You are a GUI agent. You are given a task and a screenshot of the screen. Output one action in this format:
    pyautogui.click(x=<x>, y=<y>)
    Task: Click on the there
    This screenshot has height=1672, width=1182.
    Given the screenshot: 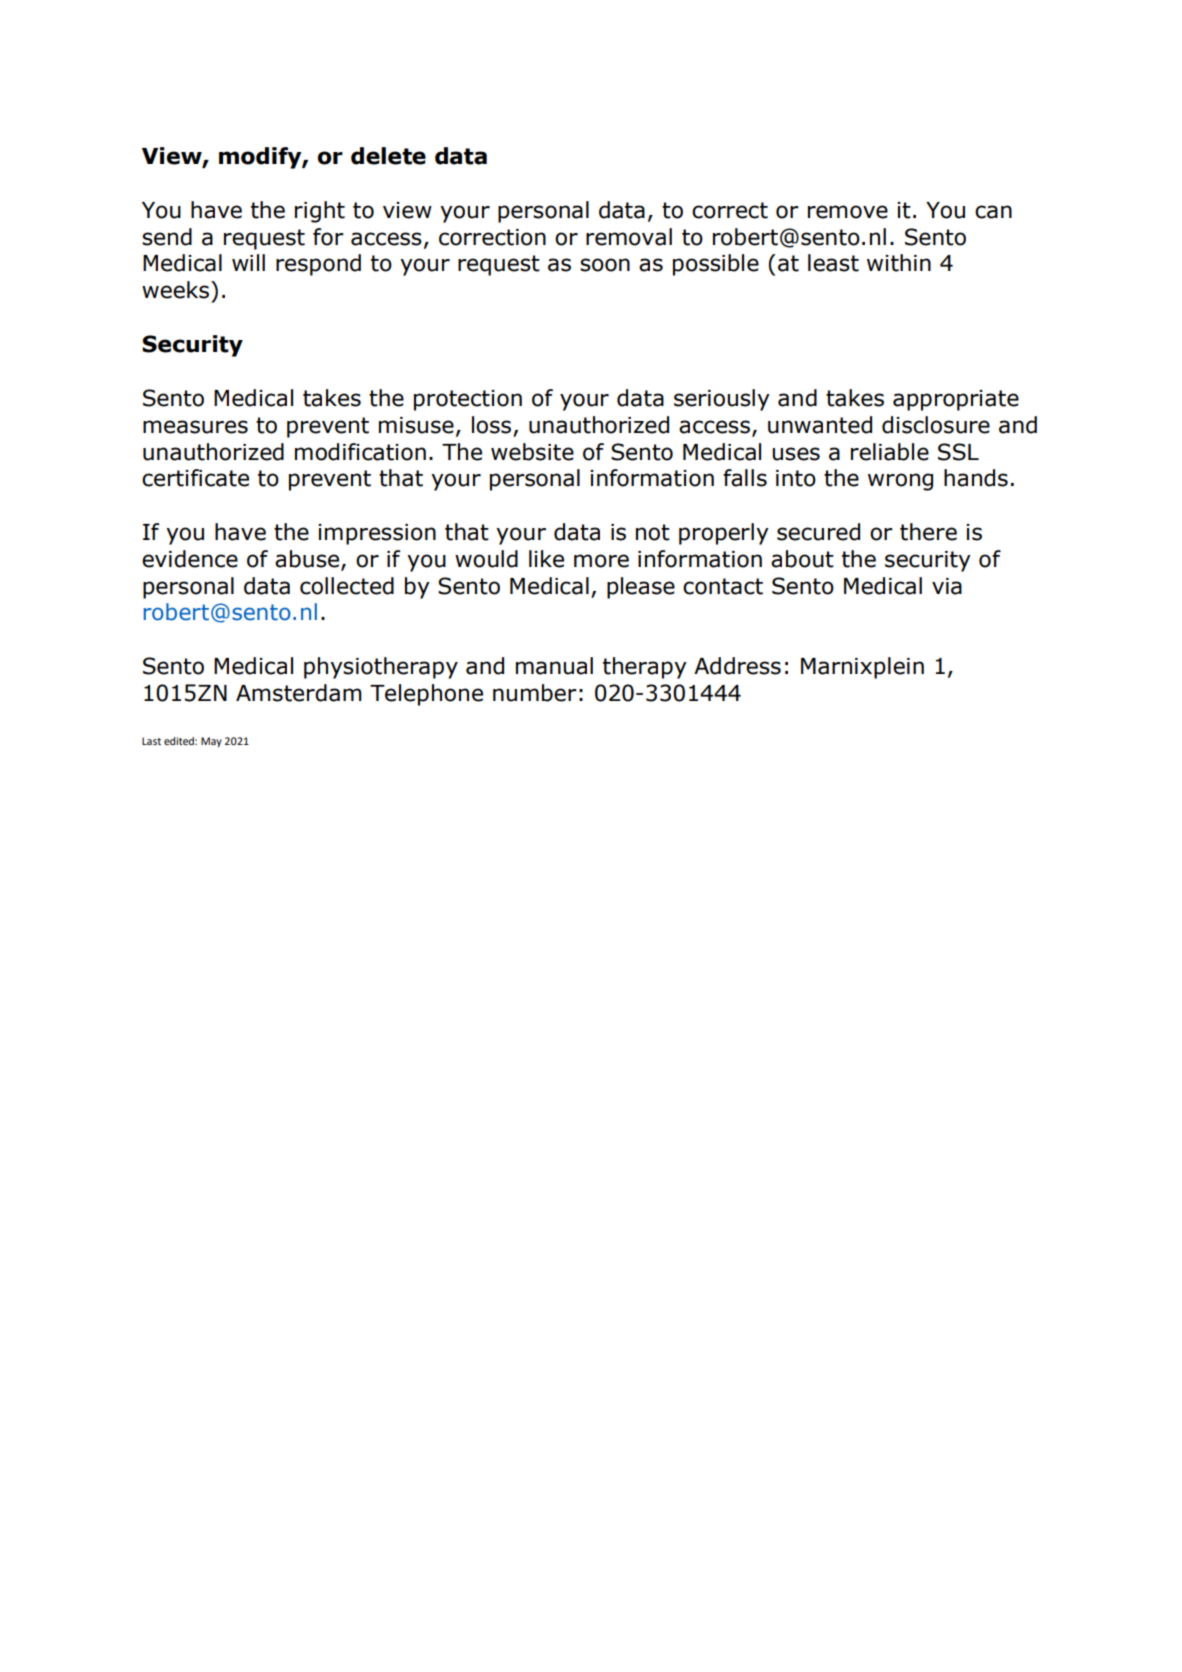 What is the action you would take?
    pyautogui.click(x=928, y=532)
